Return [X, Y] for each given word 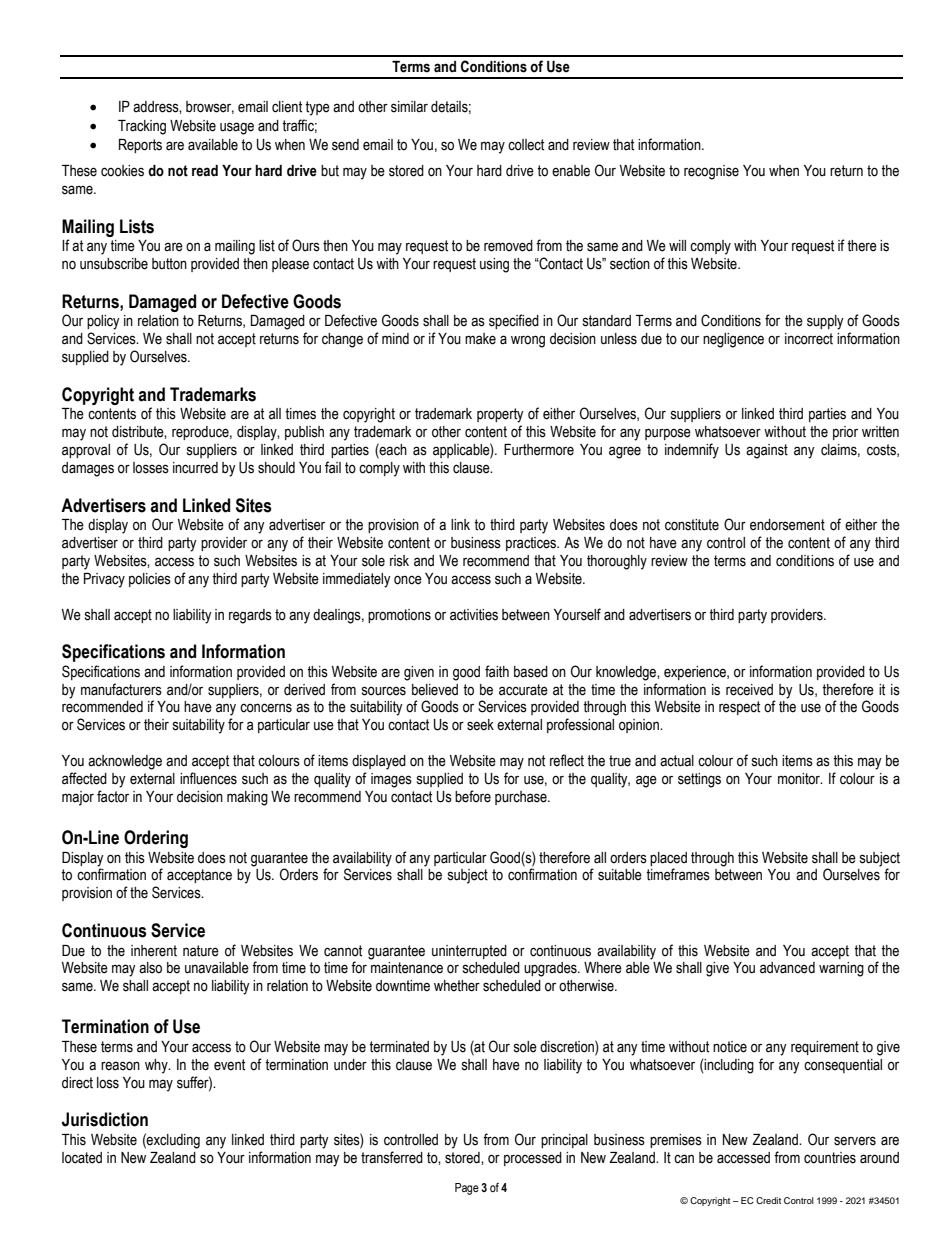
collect [526, 145]
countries [830, 1158]
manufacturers [121, 689]
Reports [140, 146]
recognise [711, 172]
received [749, 690]
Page [467, 1189]
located [82, 1158]
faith [497, 671]
